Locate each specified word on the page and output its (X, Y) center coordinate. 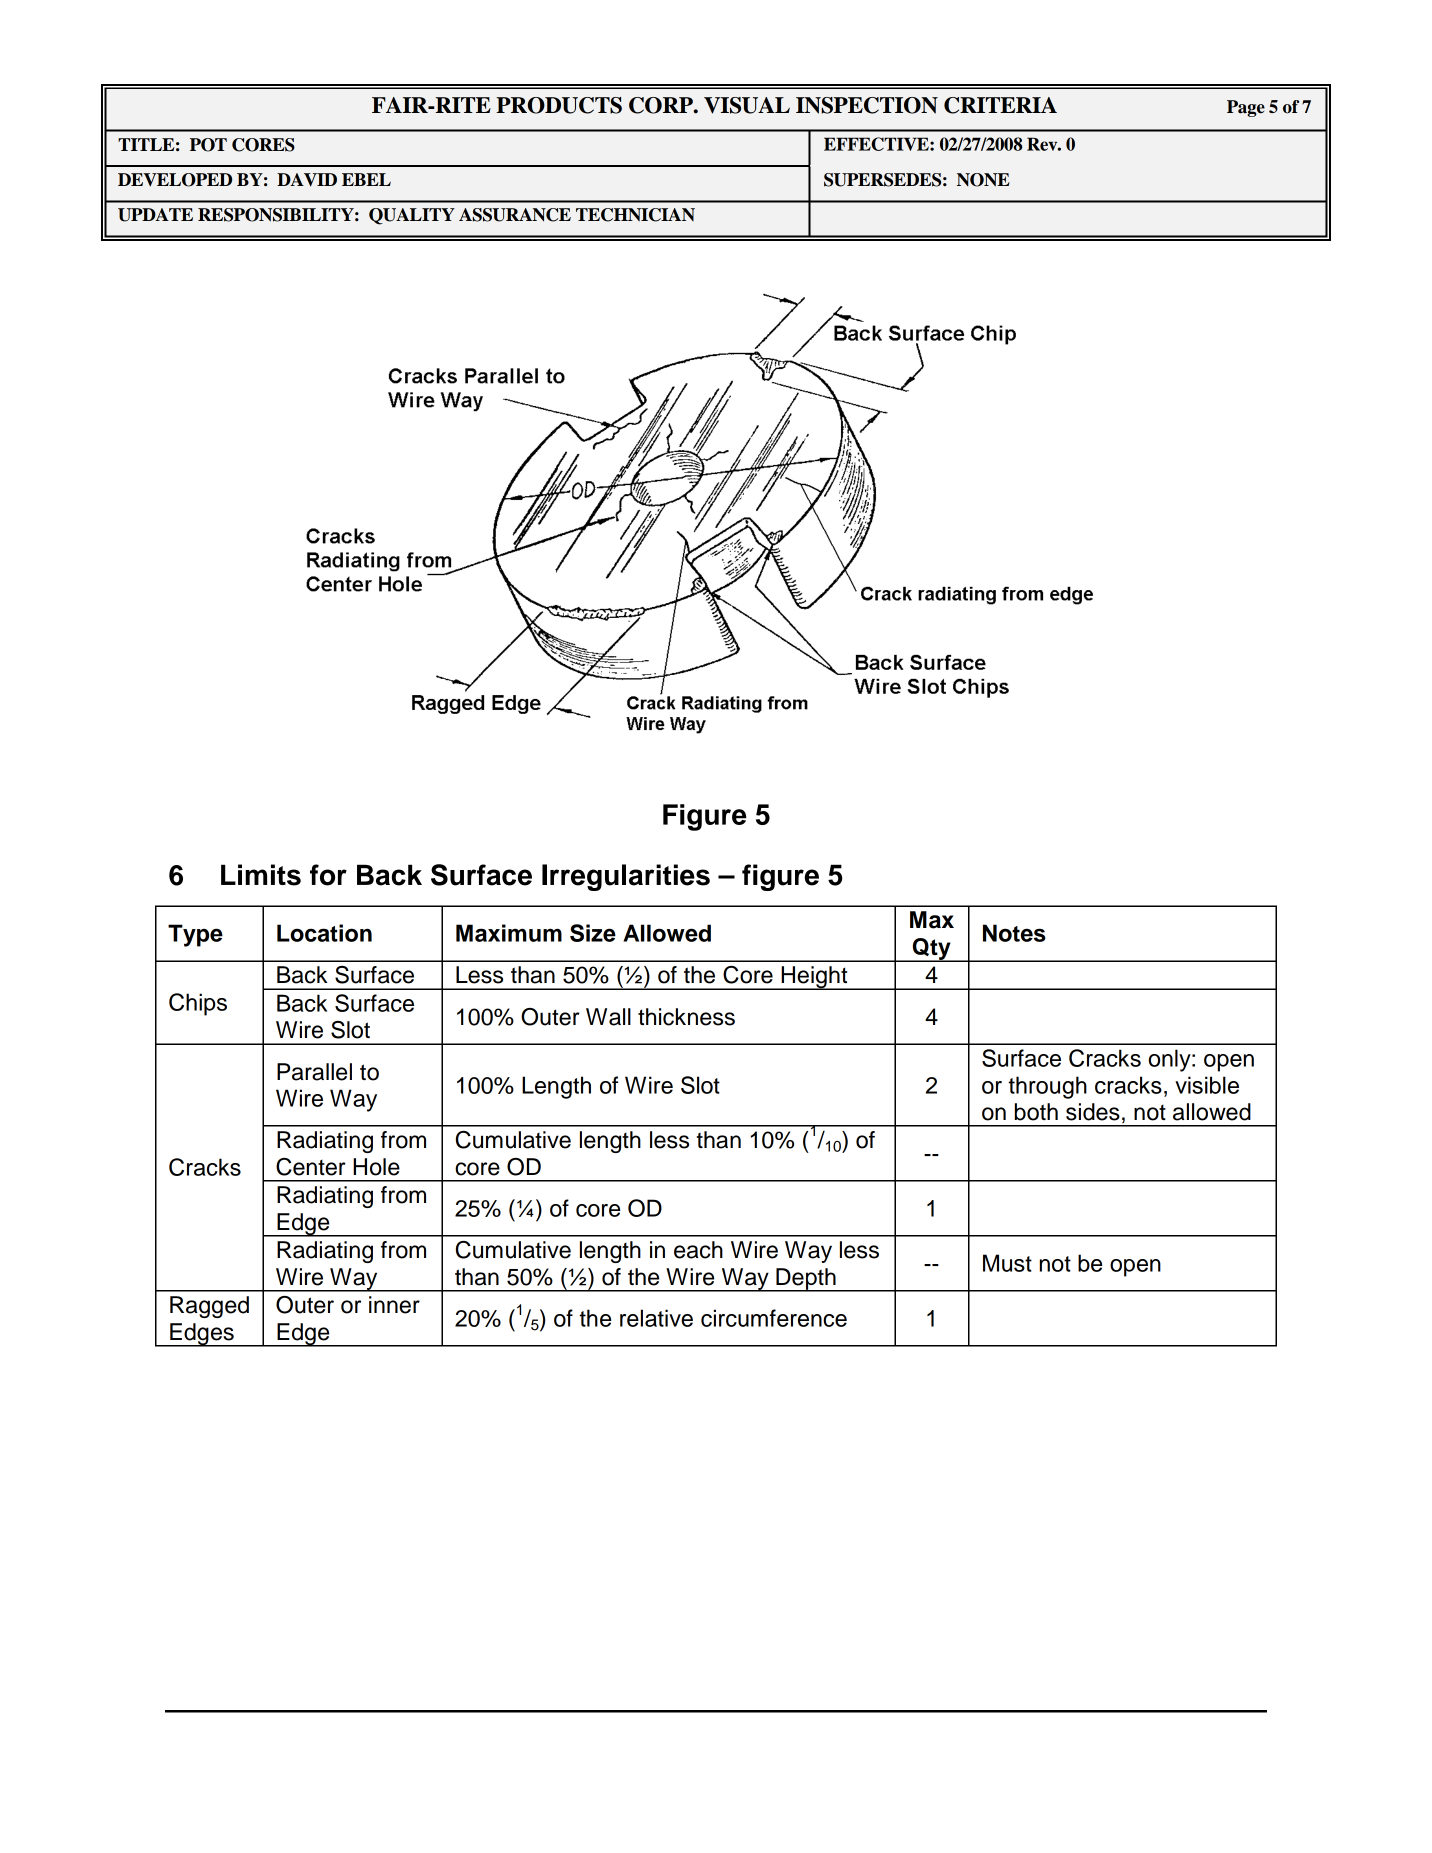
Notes (1014, 933)
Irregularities (626, 877)
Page (1246, 108)
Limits (261, 875)
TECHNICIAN (635, 215)
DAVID (307, 180)
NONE (983, 180)
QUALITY (412, 216)
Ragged (209, 1307)
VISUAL (747, 105)
